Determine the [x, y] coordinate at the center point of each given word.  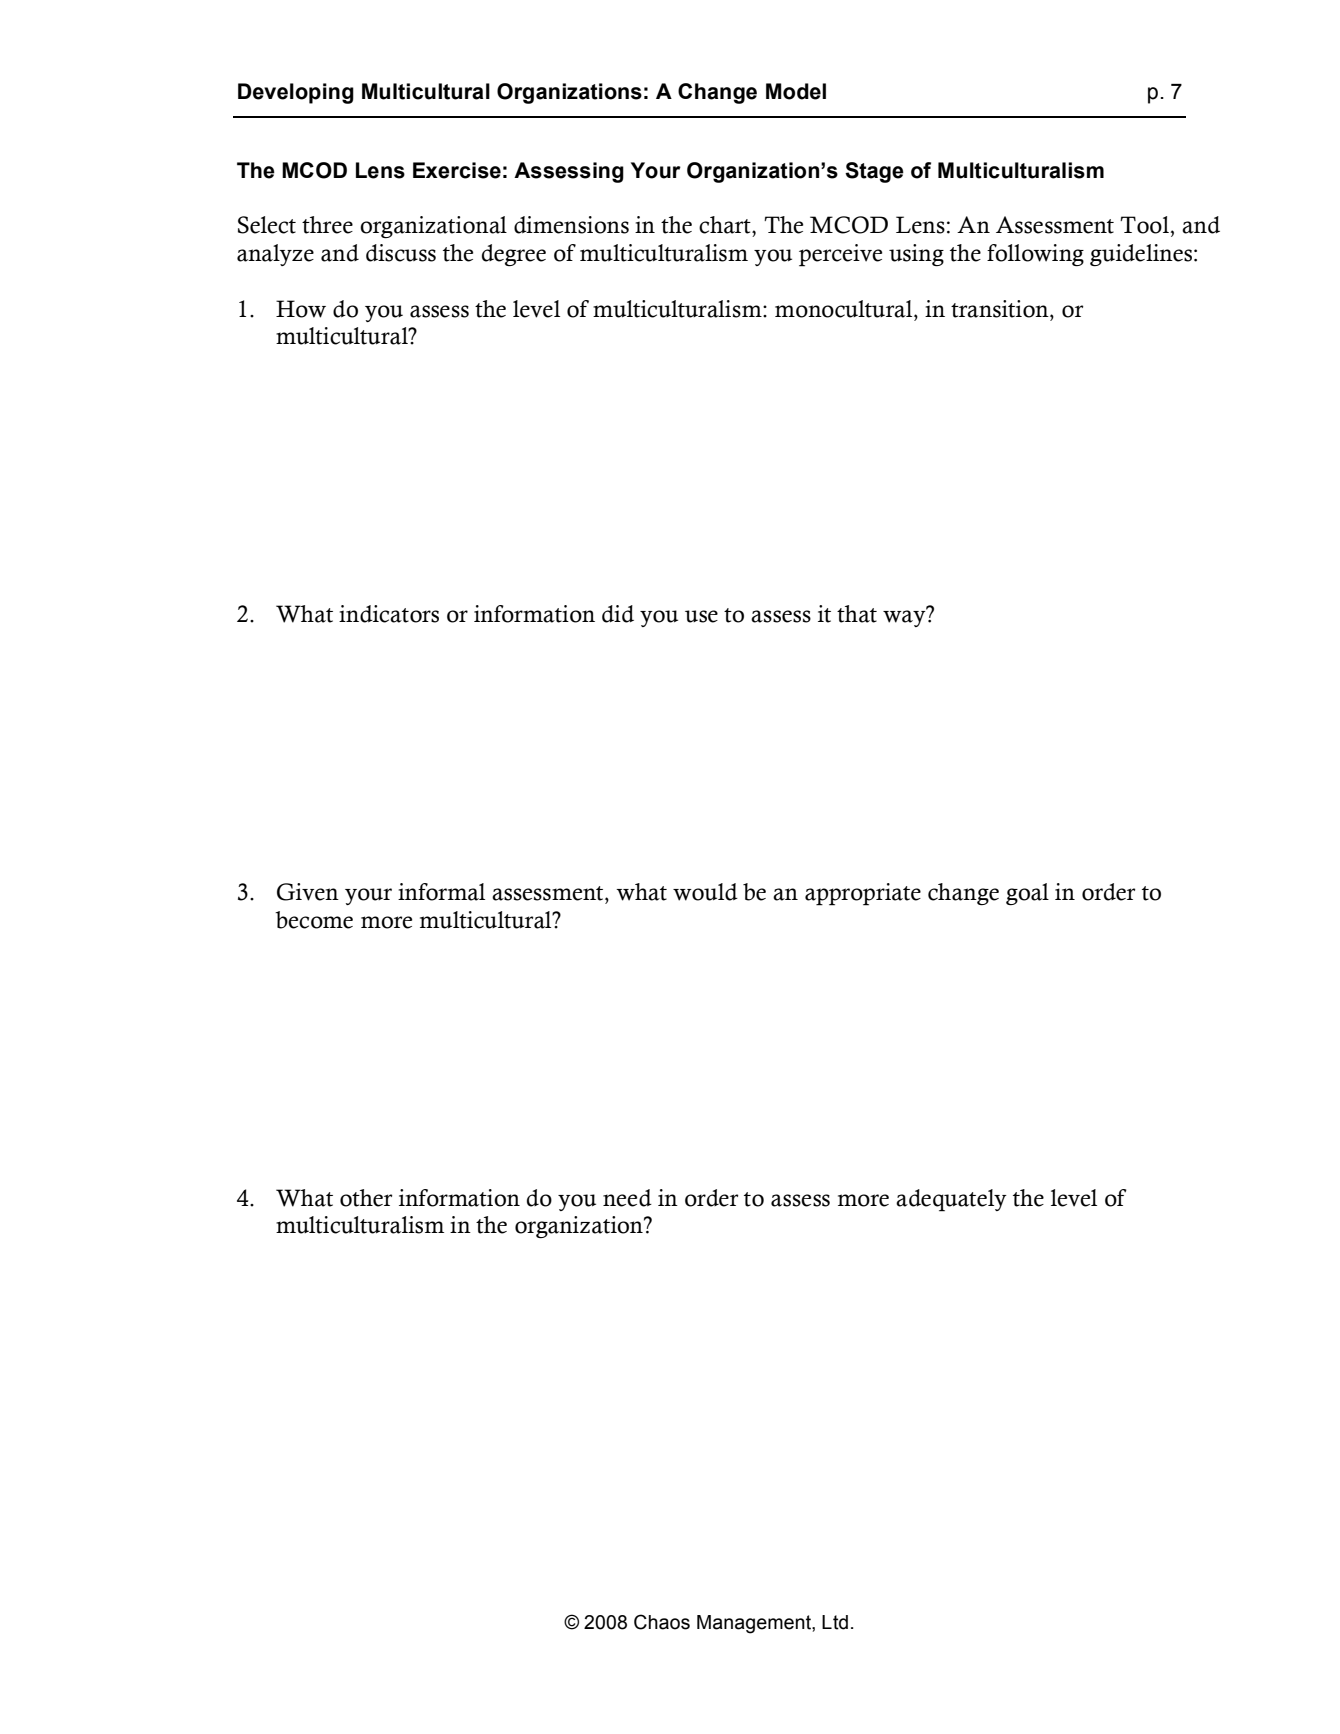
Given [308, 892]
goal [1027, 894]
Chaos [662, 1622]
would [705, 892]
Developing [296, 93]
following [1035, 255]
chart [726, 225]
